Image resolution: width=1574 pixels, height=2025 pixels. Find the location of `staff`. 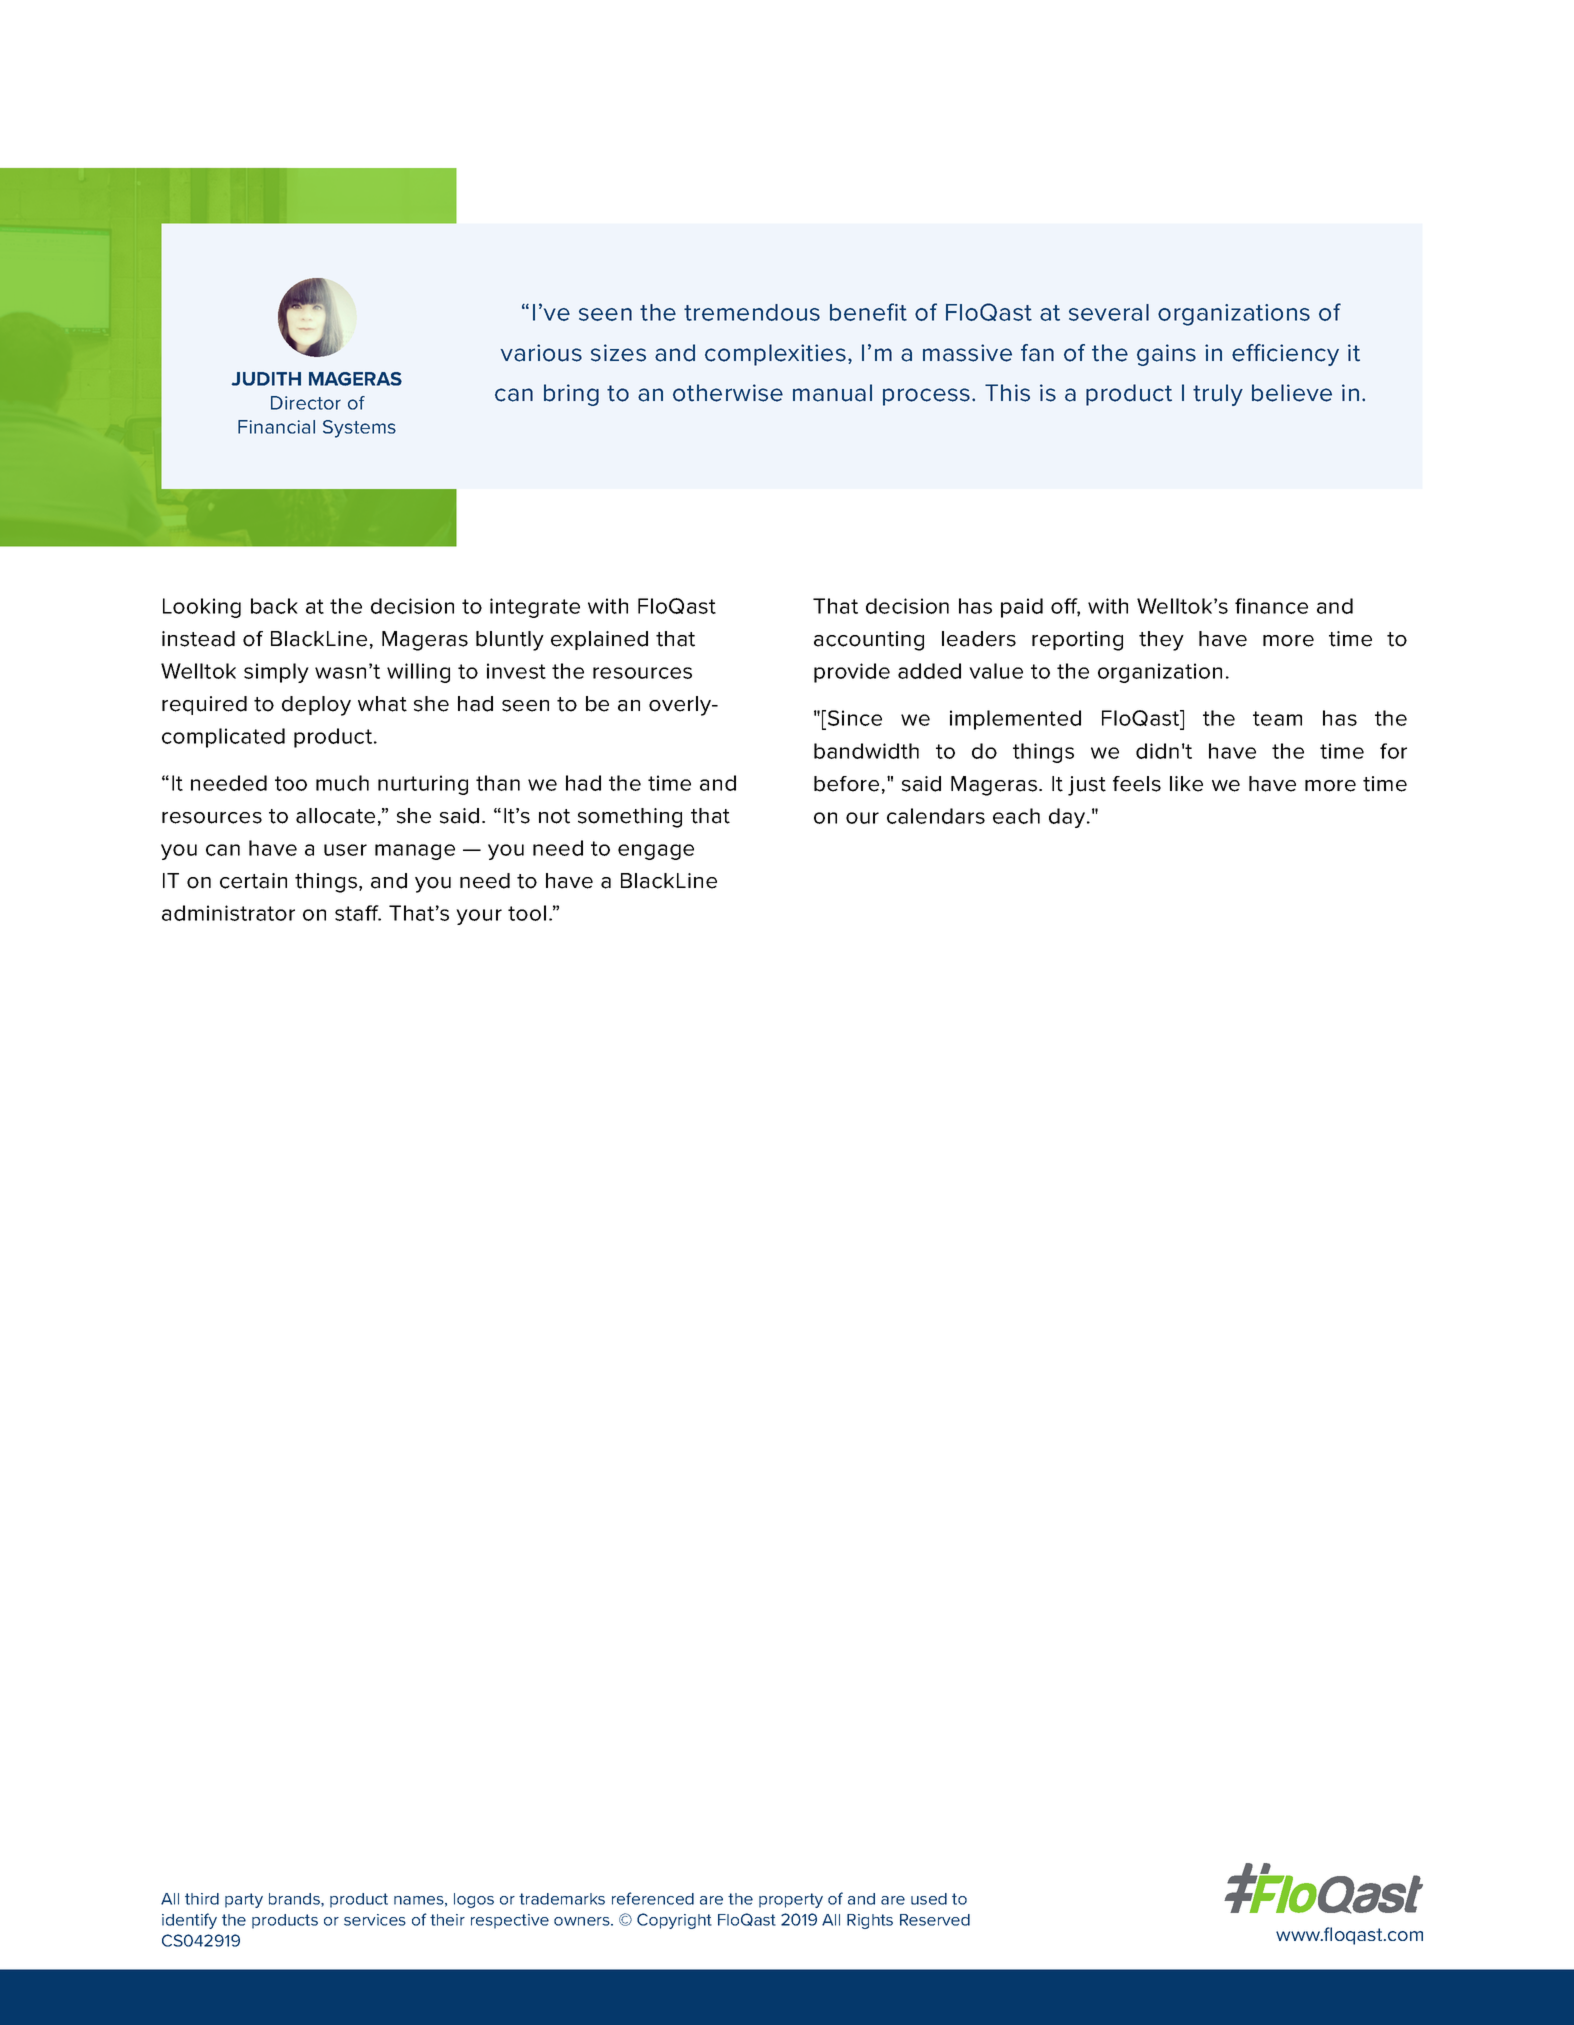

staff is located at coordinates (358, 913).
